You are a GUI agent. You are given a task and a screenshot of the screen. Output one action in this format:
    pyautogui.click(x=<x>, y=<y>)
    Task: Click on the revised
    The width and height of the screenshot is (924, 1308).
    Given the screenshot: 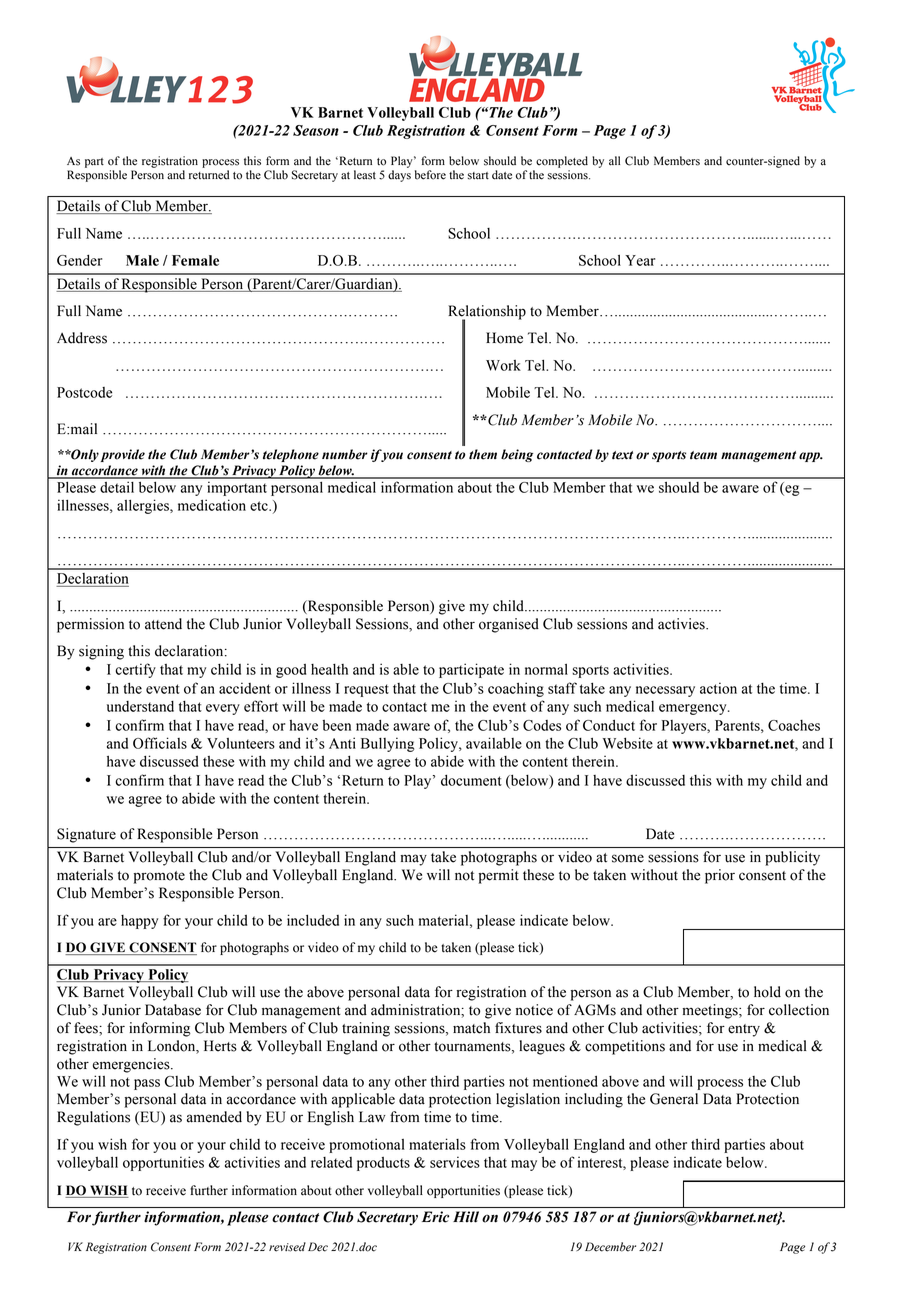 What is the action you would take?
    pyautogui.click(x=287, y=1247)
